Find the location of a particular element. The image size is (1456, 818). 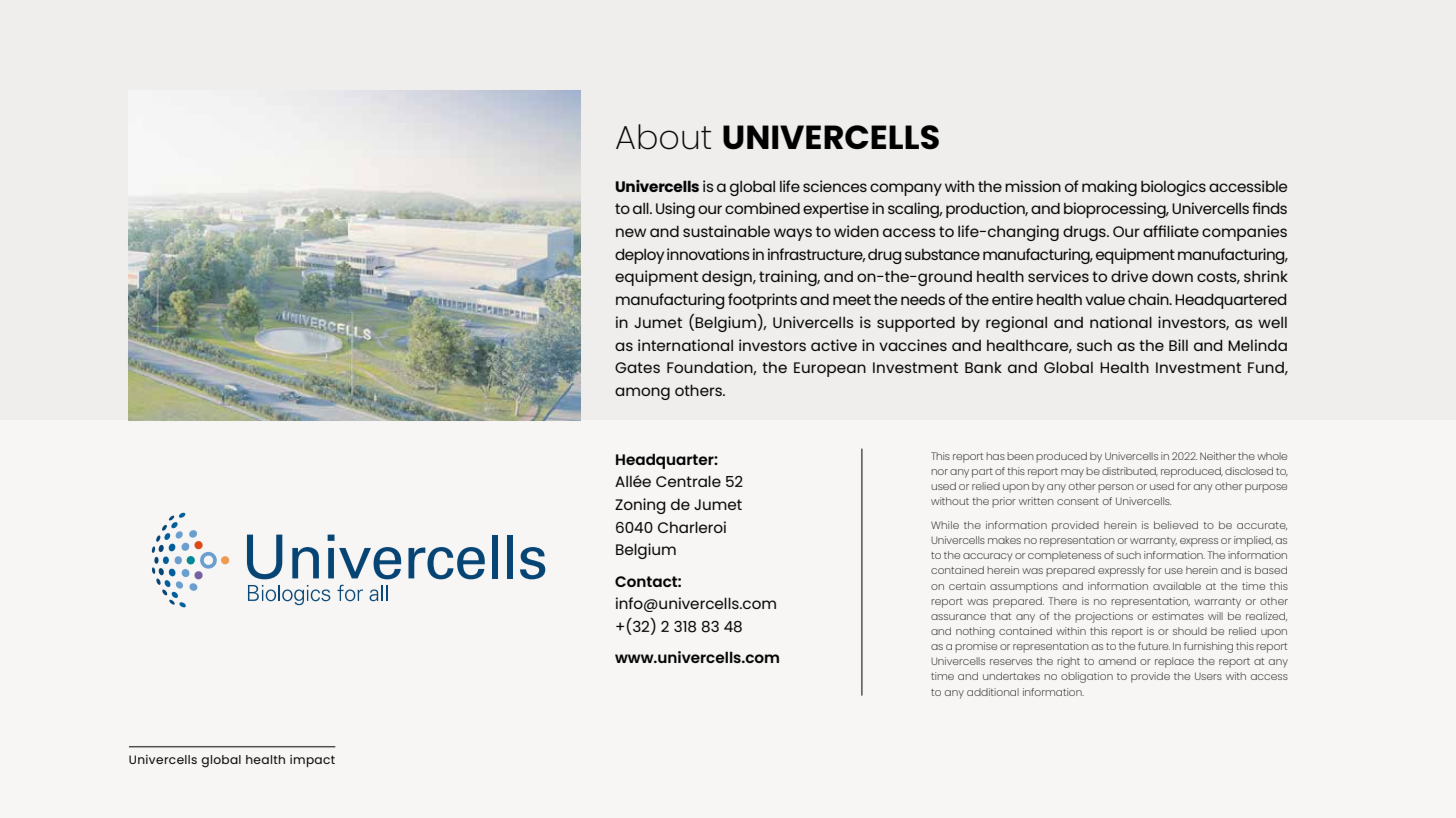

Neither is located at coordinates (1218, 456).
